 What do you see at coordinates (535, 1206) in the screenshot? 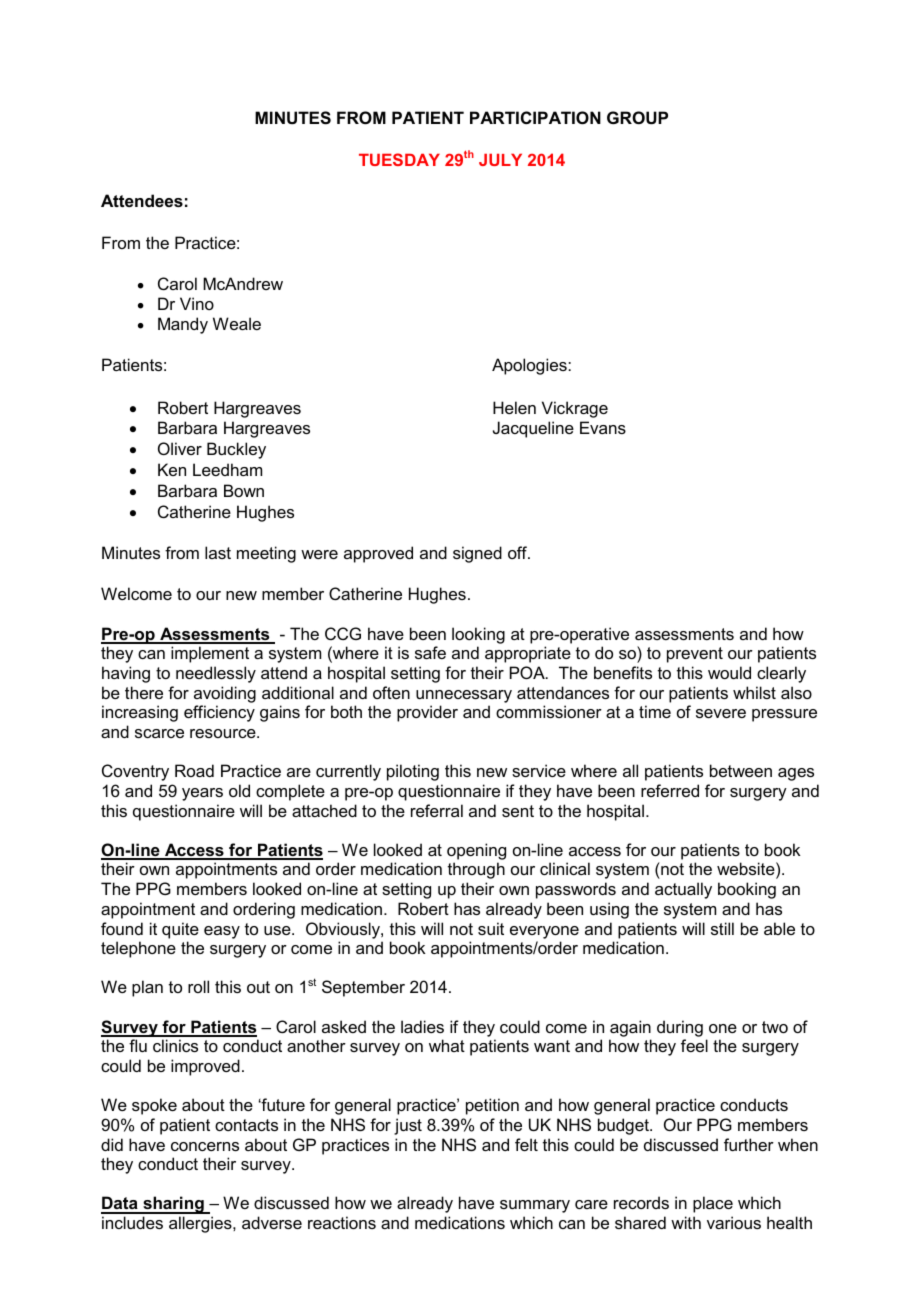
I see `summary` at bounding box center [535, 1206].
